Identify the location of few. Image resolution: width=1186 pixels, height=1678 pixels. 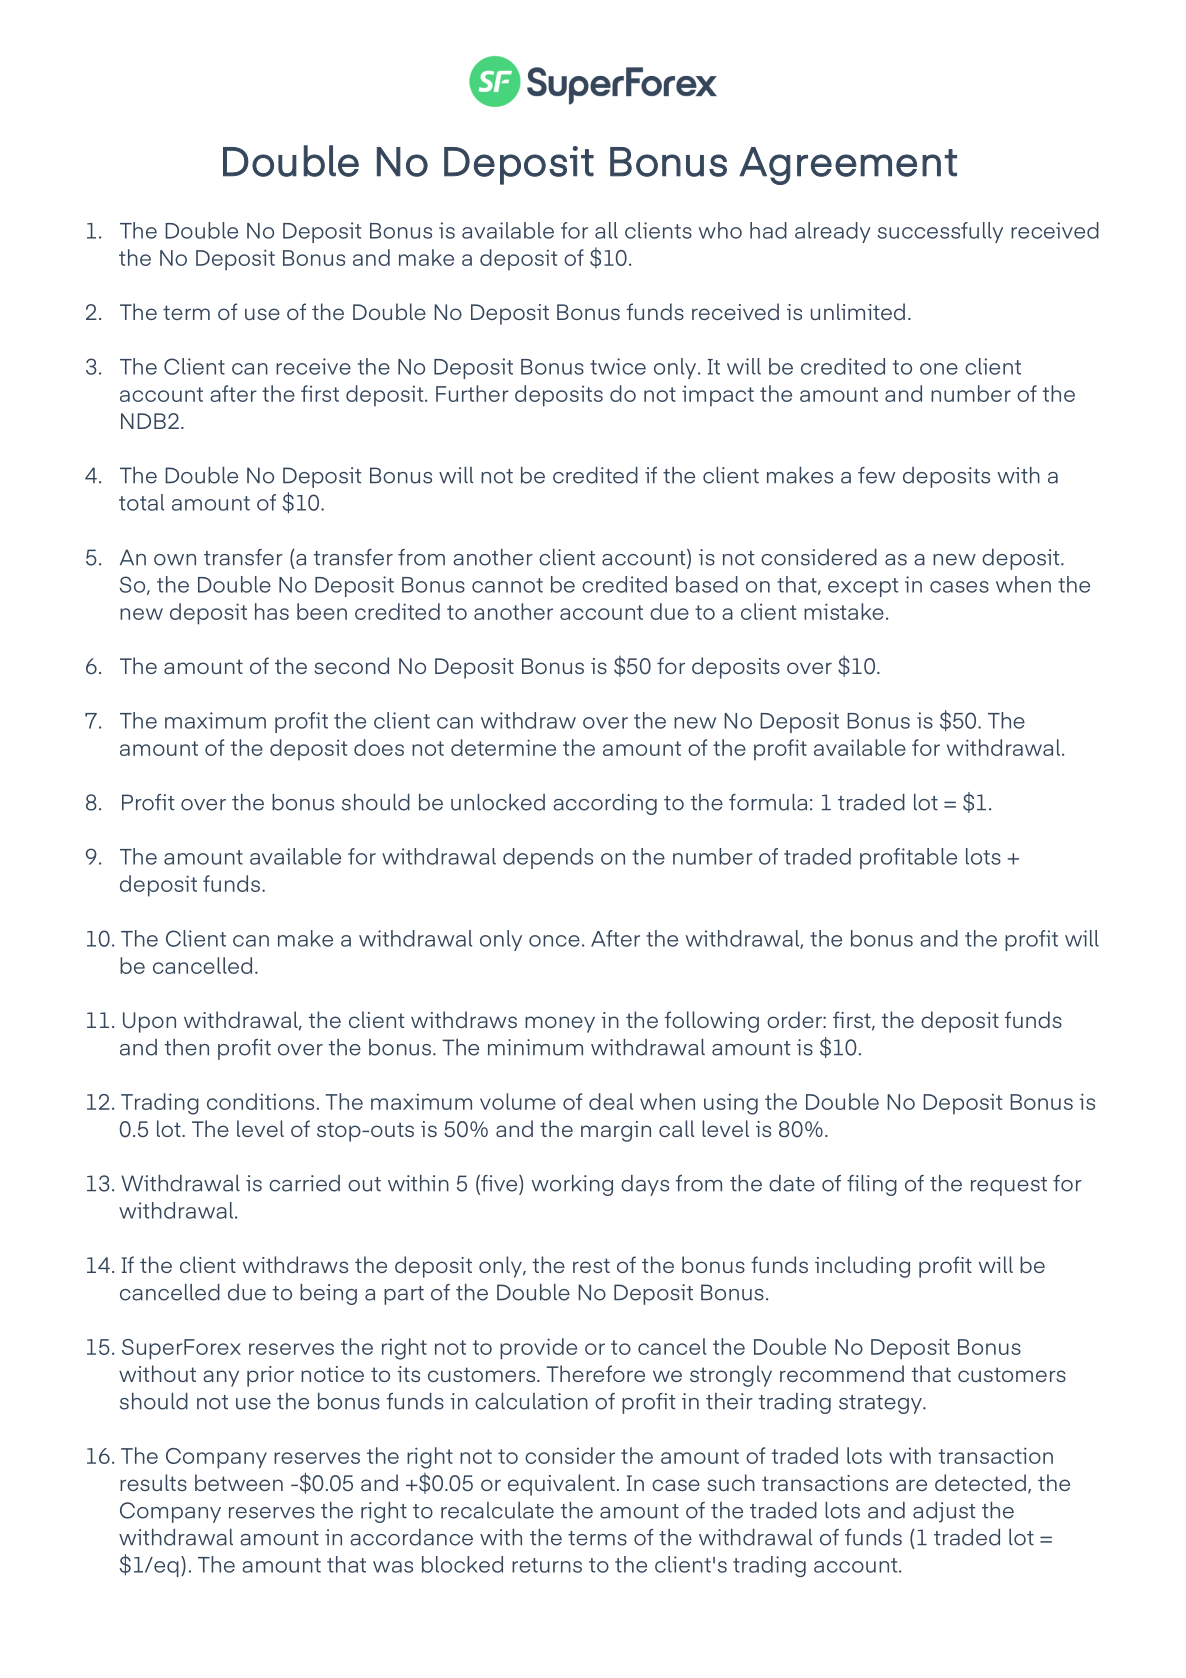
(876, 475).
